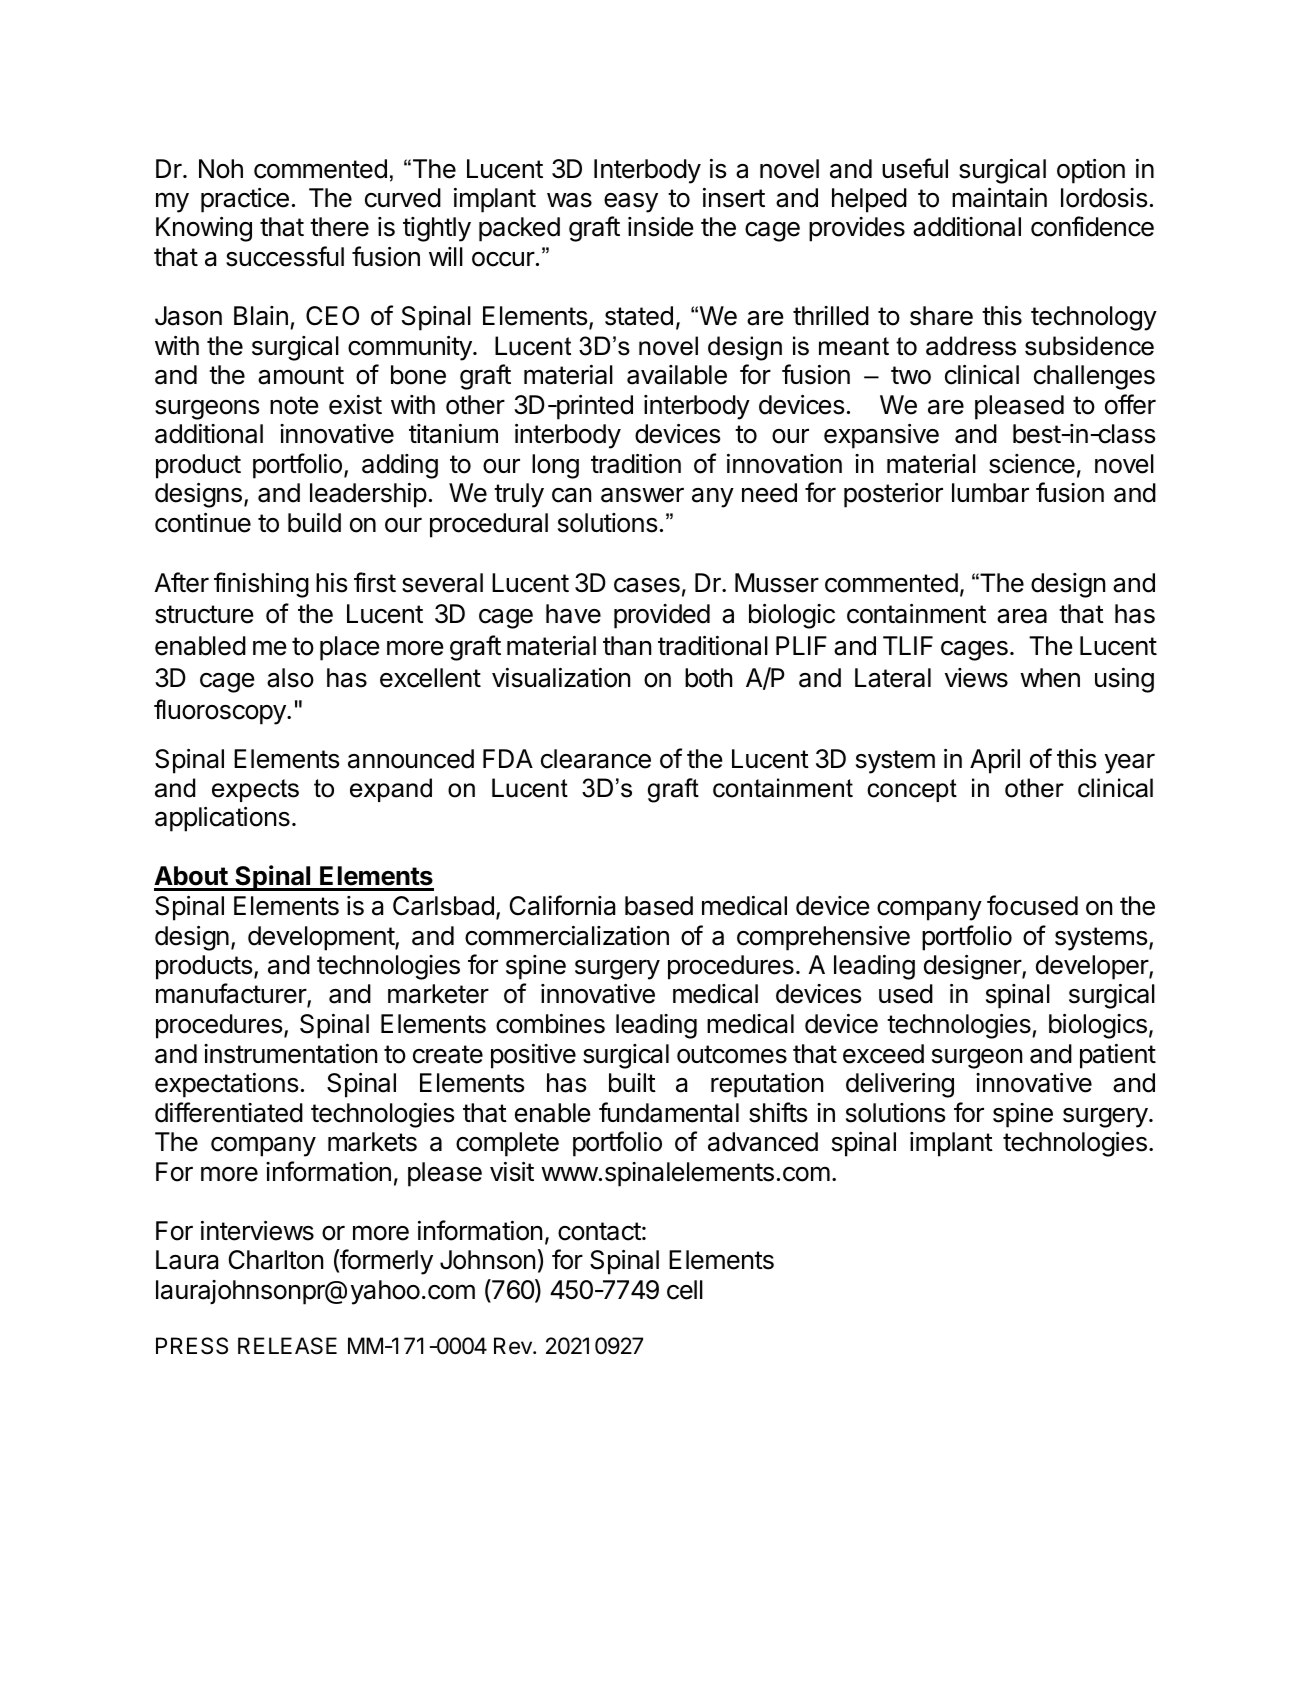 This screenshot has width=1309, height=1694. What do you see at coordinates (255, 790) in the screenshot?
I see `expects` at bounding box center [255, 790].
